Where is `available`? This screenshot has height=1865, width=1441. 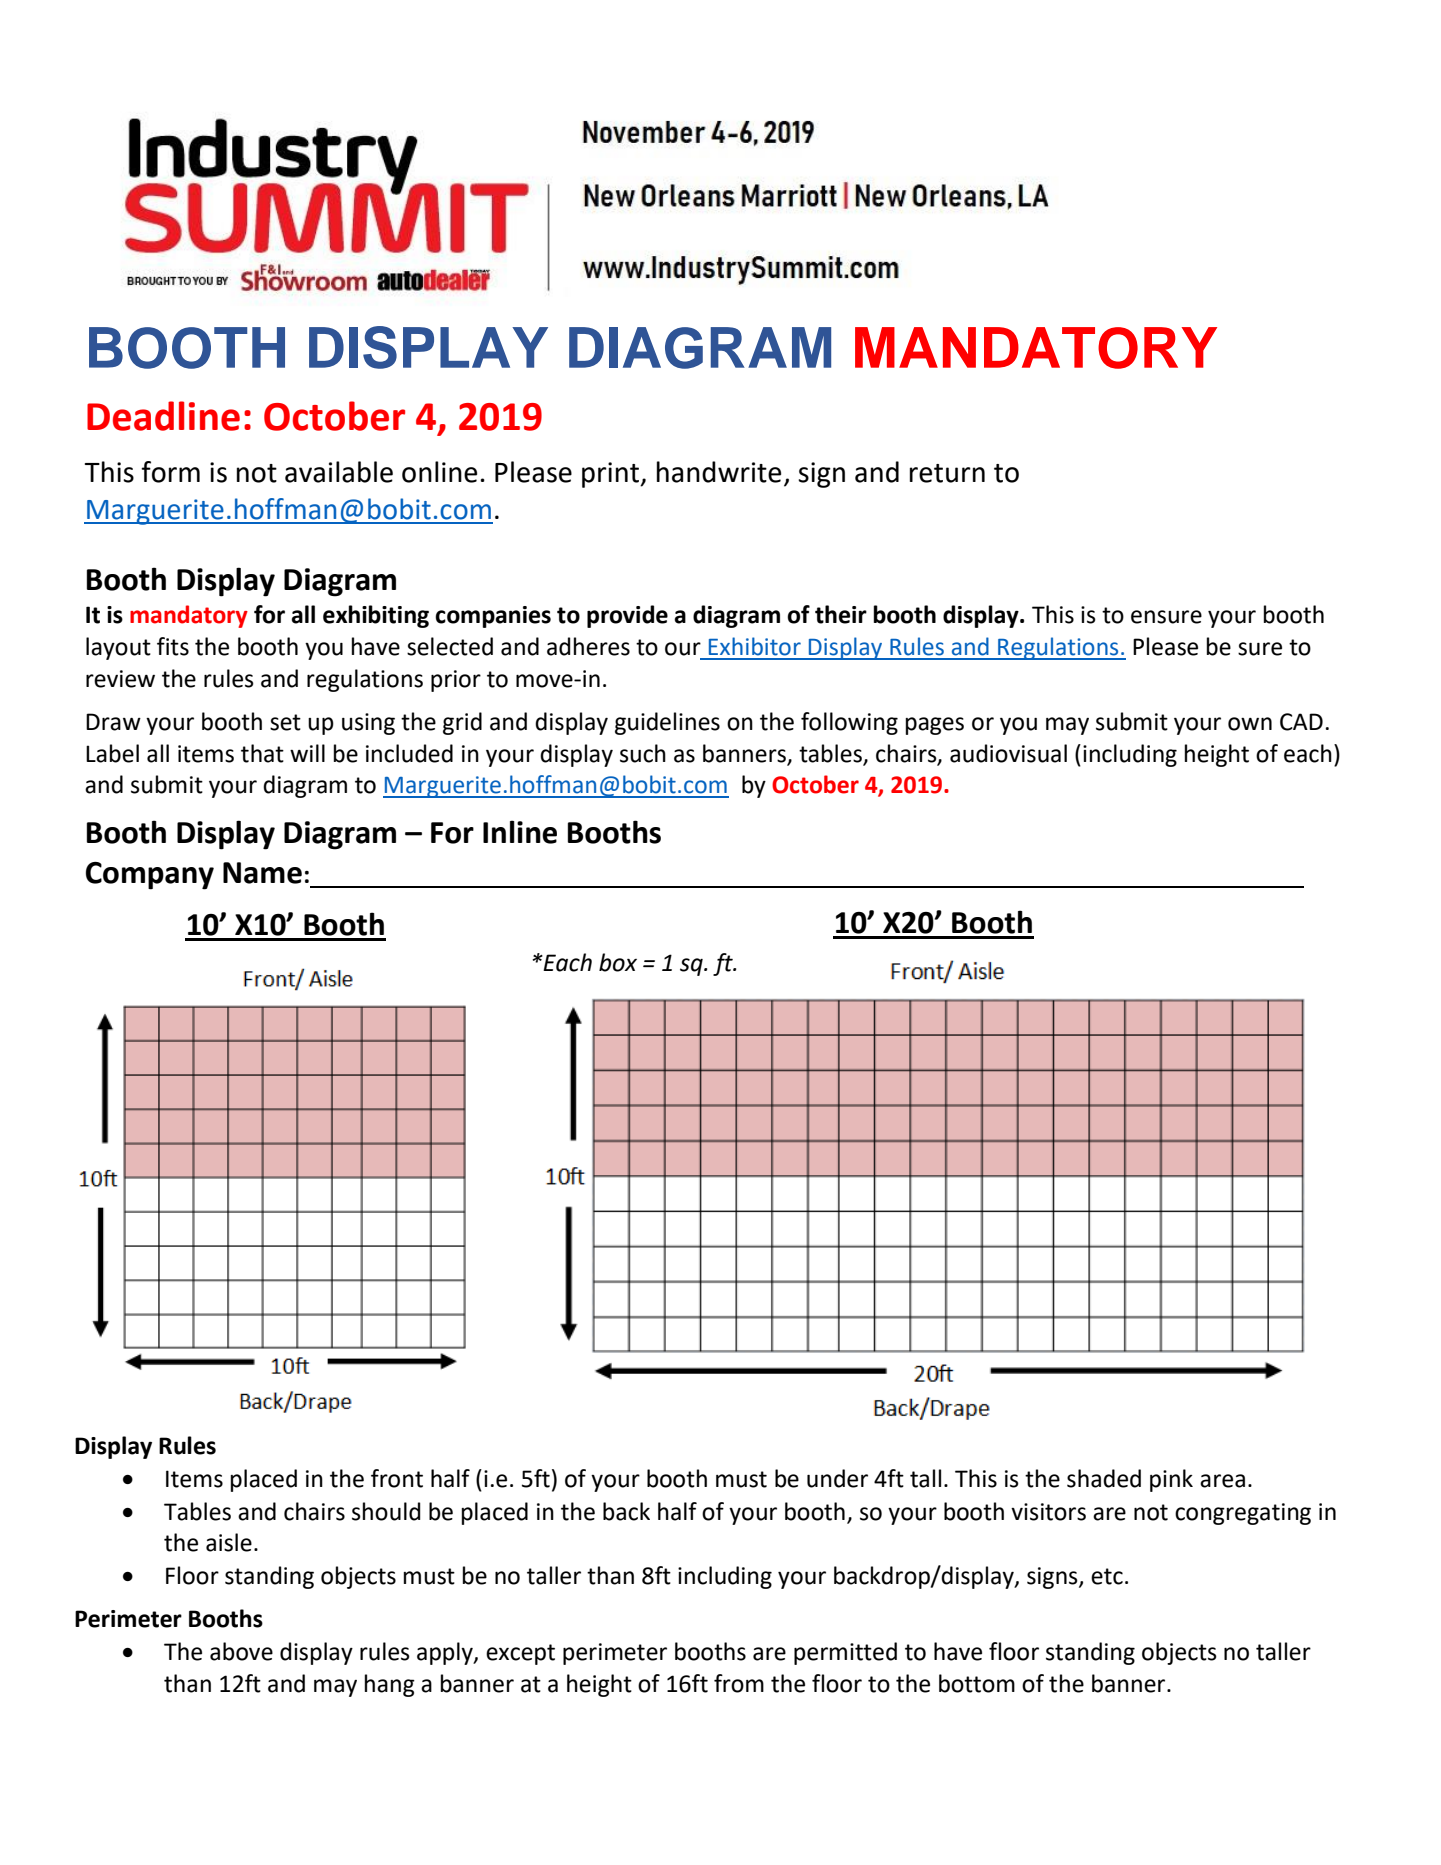
available is located at coordinates (339, 472).
